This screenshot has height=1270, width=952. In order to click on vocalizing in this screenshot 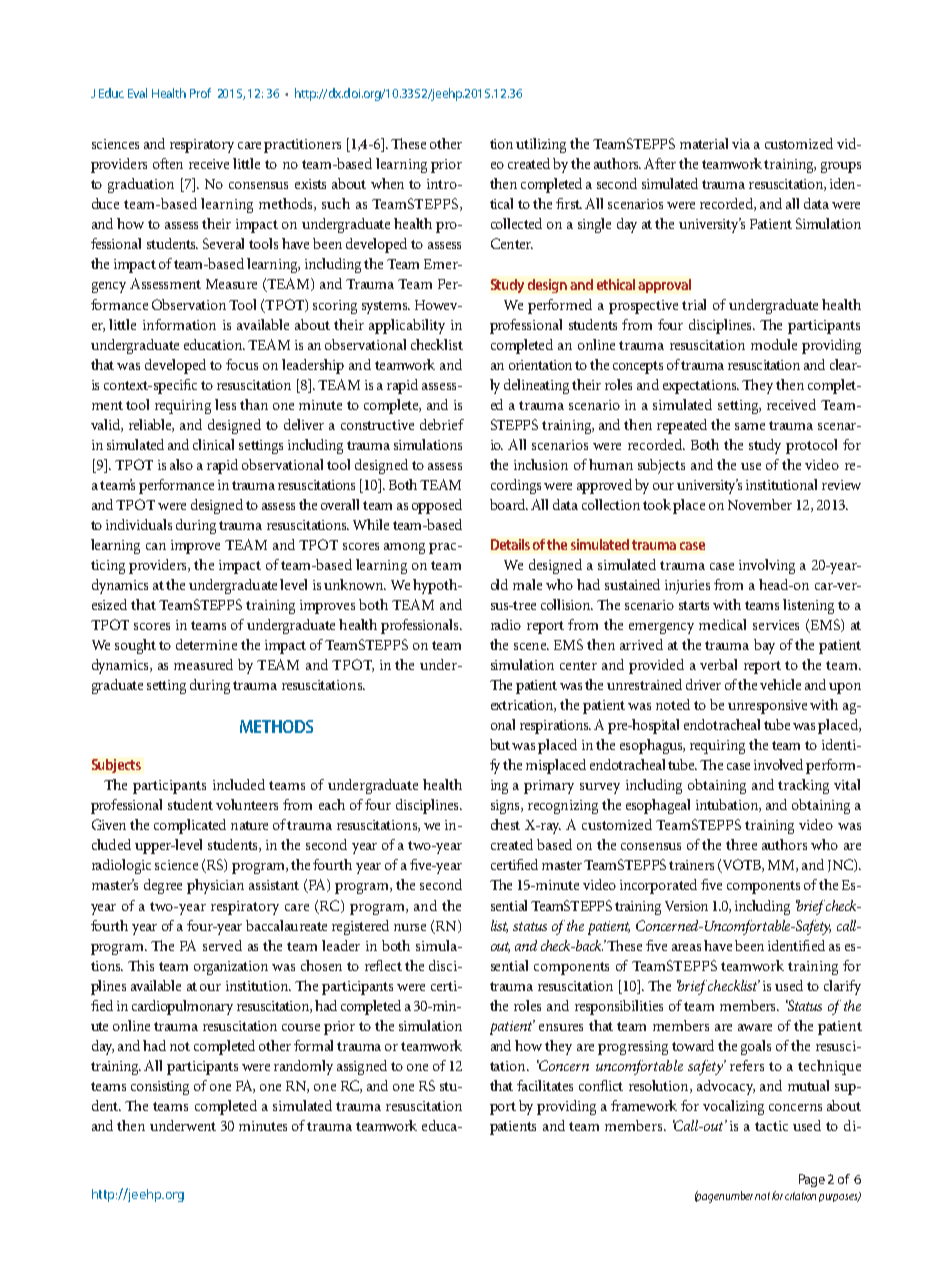, I will do `click(733, 1107)`.
